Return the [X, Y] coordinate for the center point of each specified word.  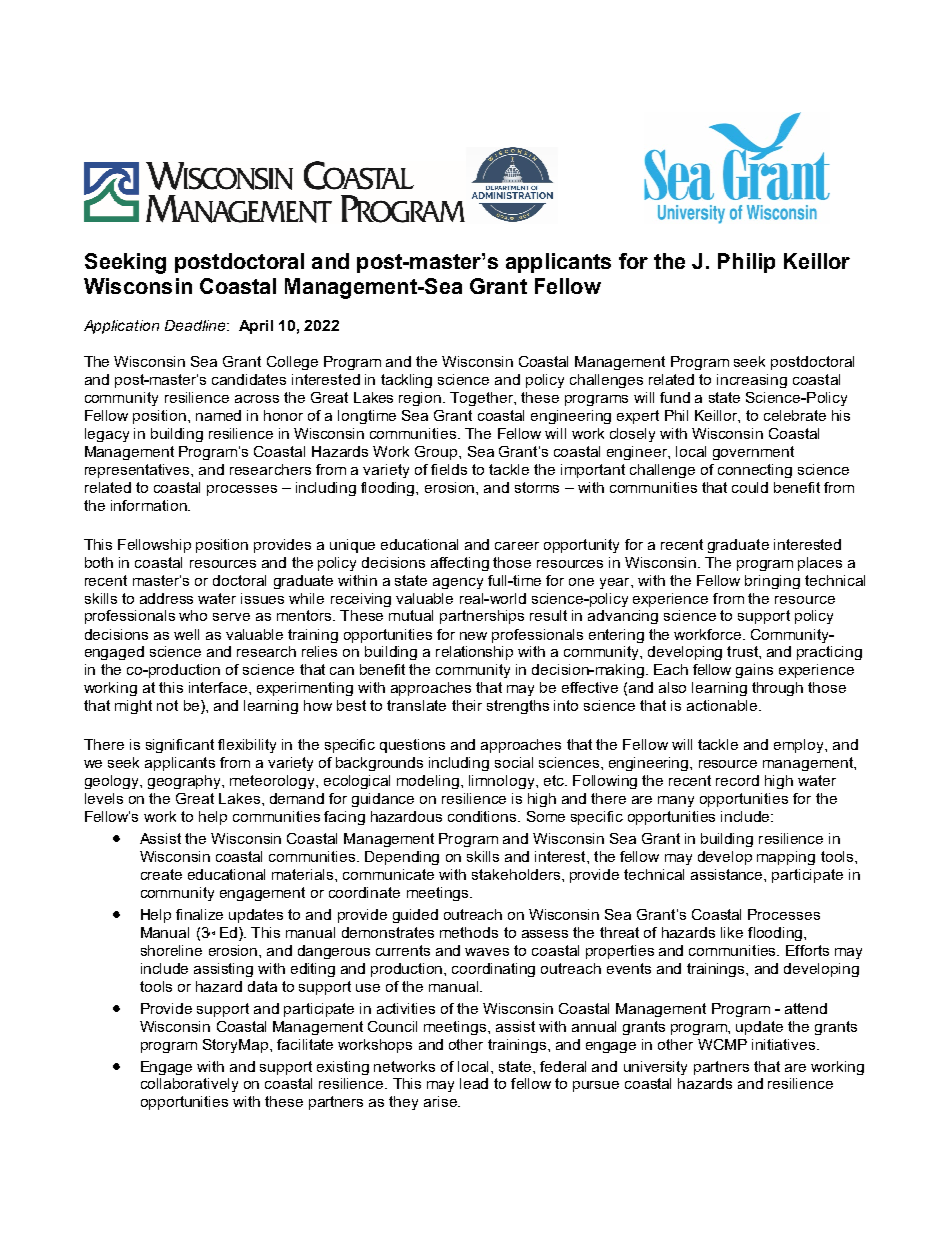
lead [474, 1083]
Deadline [196, 325]
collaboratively [189, 1085]
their [467, 705]
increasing [752, 381]
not [167, 705]
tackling [406, 381]
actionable [723, 705]
